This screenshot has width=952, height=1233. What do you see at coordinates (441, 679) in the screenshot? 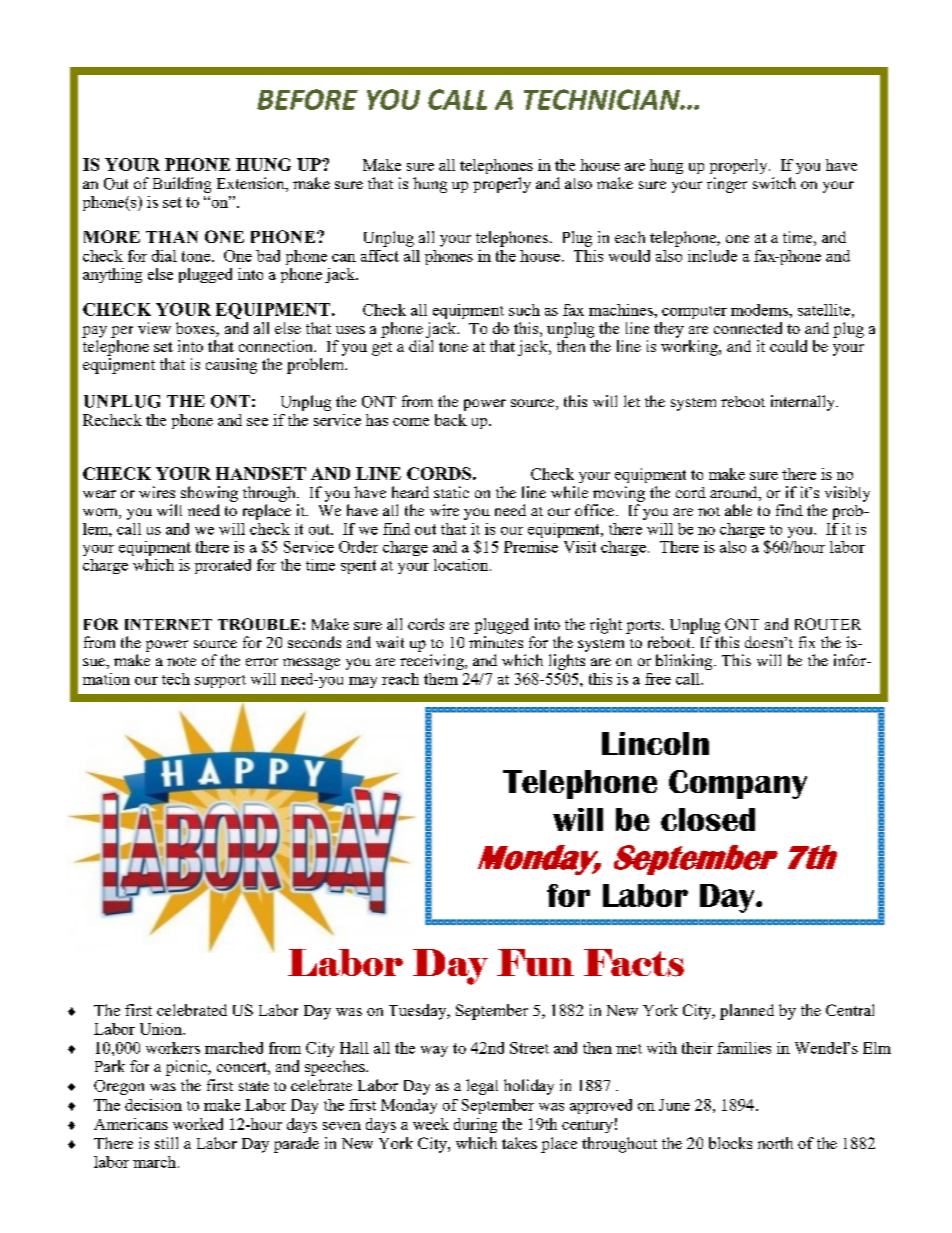
I see `them` at bounding box center [441, 679].
